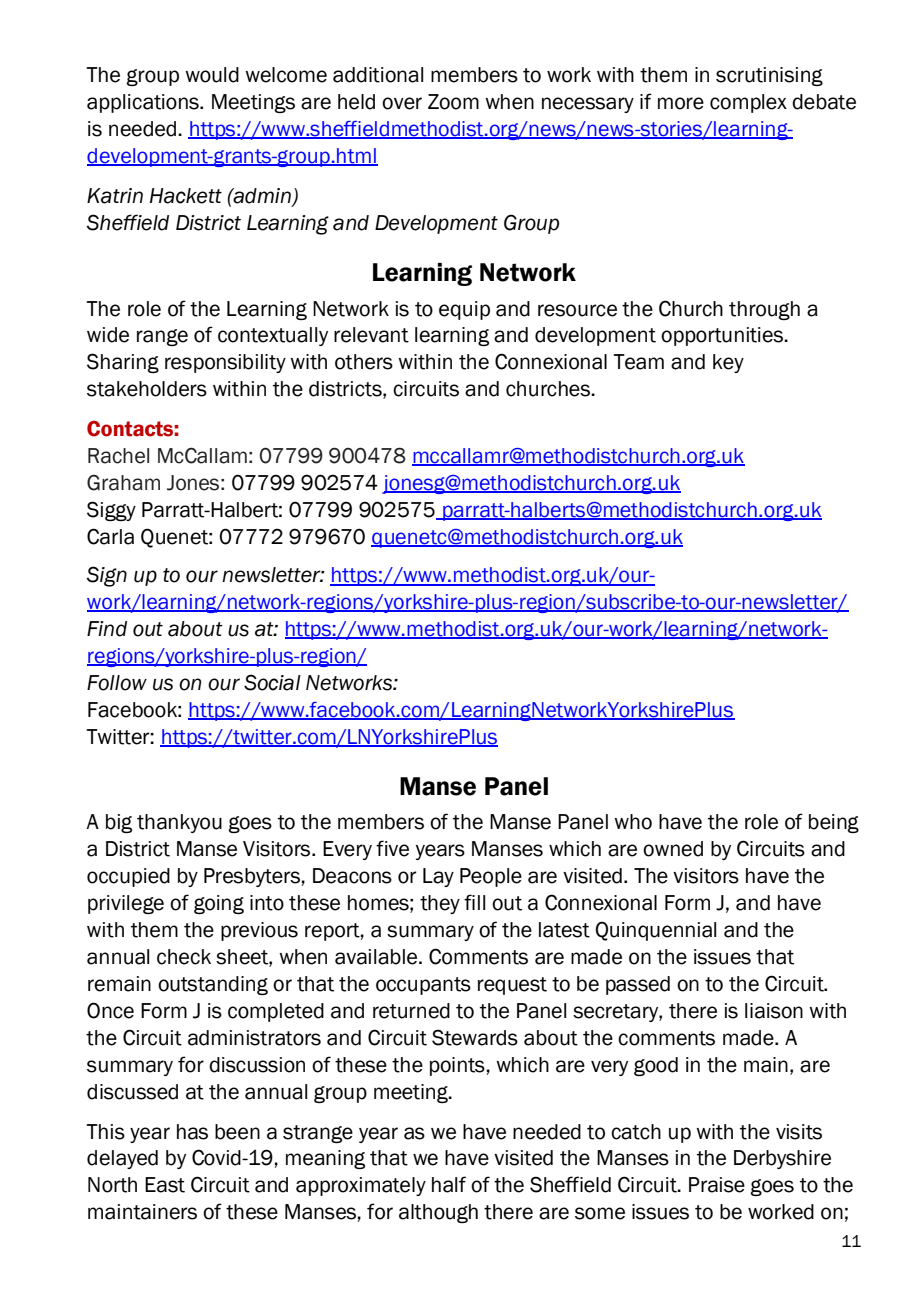  I want to click on owned, so click(673, 849).
